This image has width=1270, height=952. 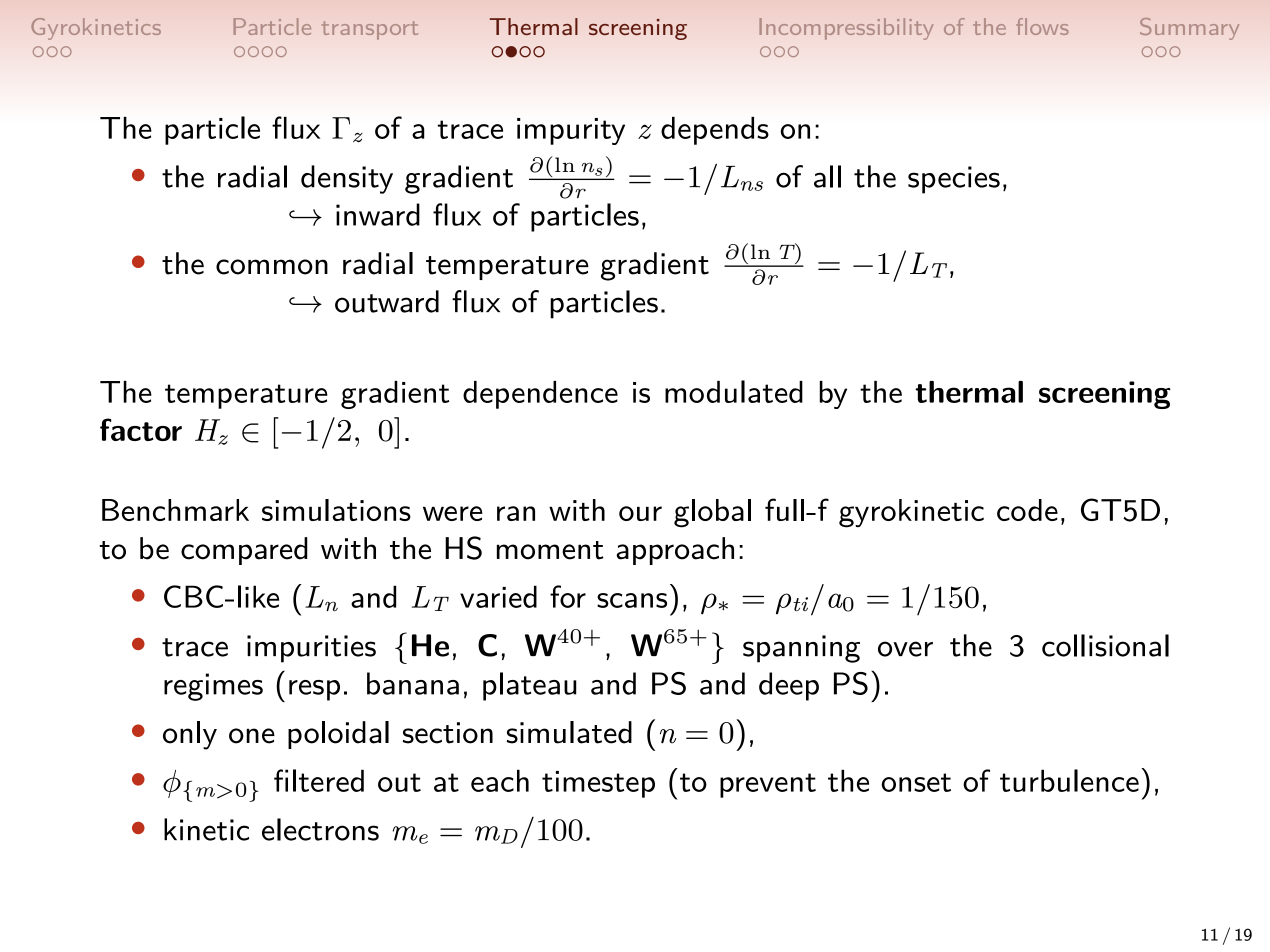 What do you see at coordinates (632, 600) in the image?
I see `scans` at bounding box center [632, 600].
